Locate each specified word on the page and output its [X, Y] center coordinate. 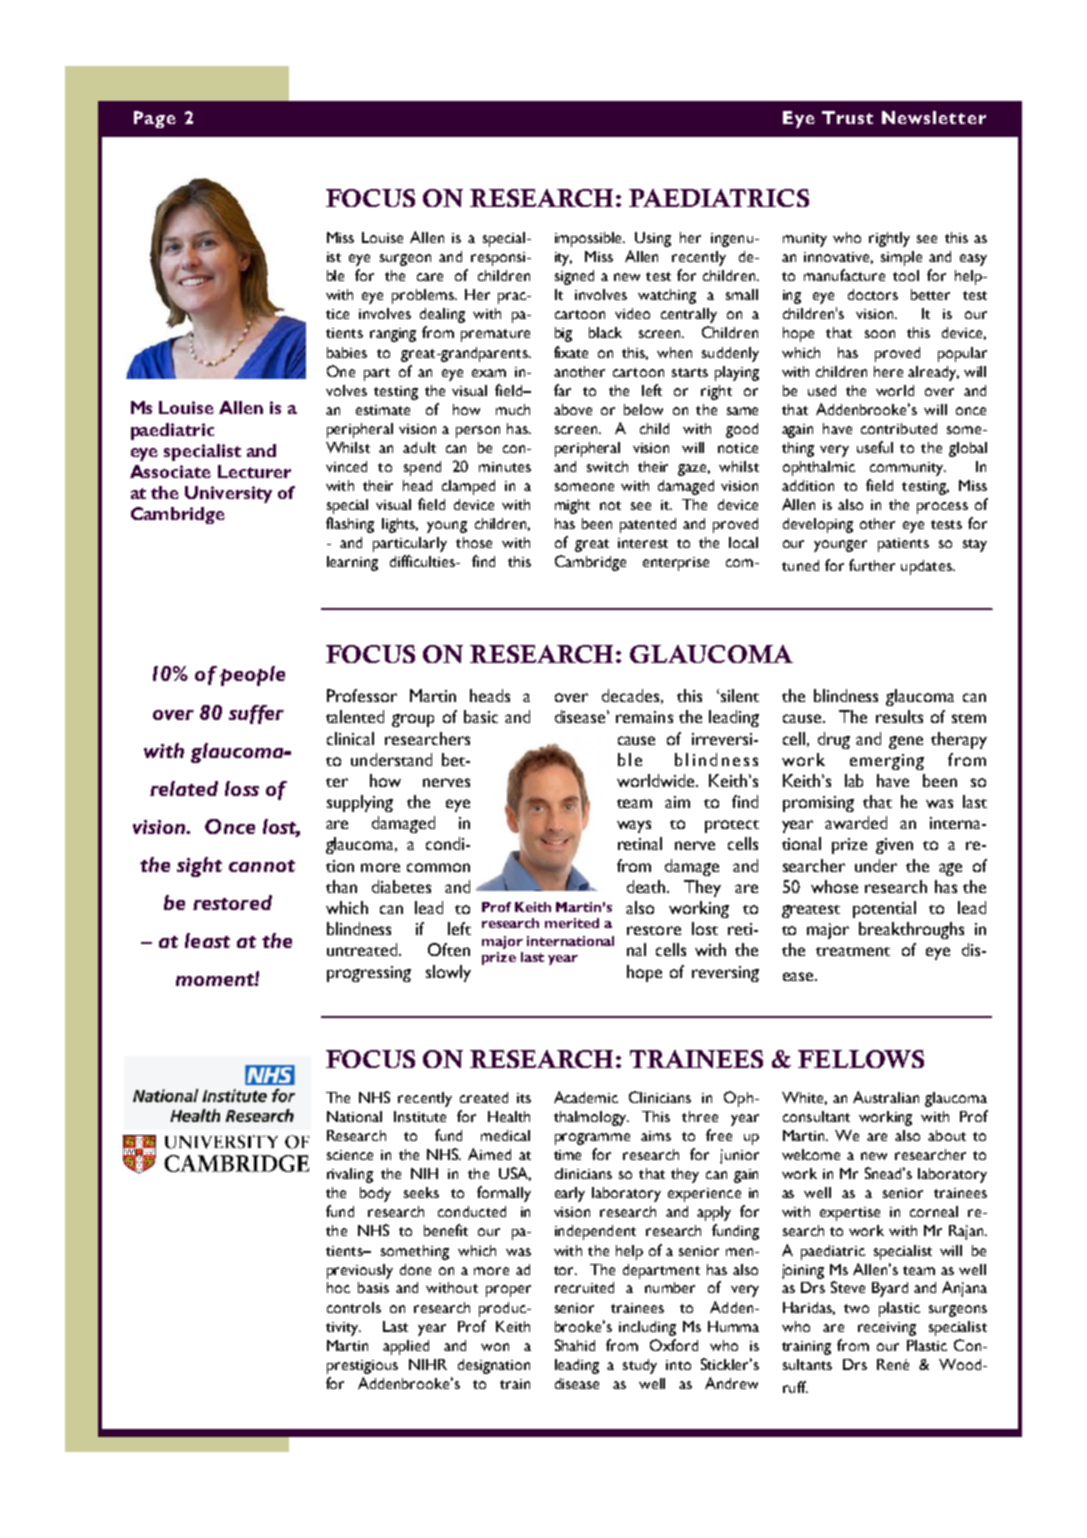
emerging [887, 762]
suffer [256, 714]
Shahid [575, 1345]
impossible [590, 239]
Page [155, 119]
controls [354, 1307]
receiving [887, 1329]
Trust [847, 117]
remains [644, 717]
